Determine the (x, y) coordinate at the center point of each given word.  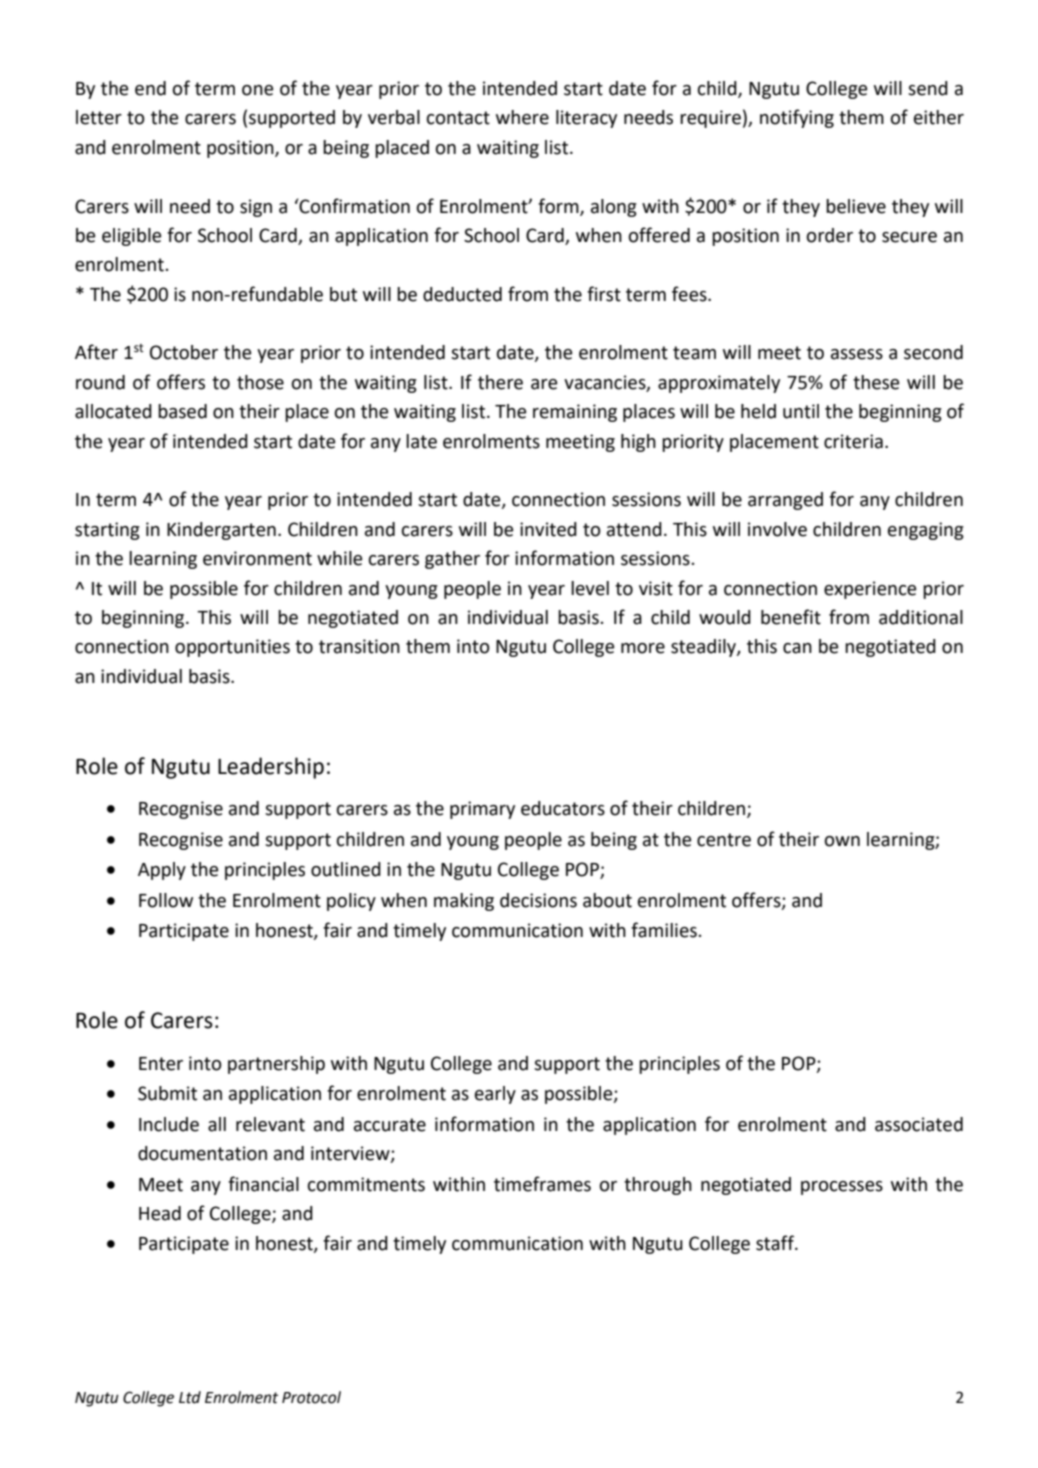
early (495, 1095)
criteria (853, 441)
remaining (575, 413)
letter (99, 117)
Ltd (190, 1397)
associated (919, 1124)
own (842, 841)
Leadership (271, 768)
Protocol (311, 1397)
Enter (161, 1064)
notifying (797, 118)
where (522, 117)
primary (482, 810)
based (182, 411)
